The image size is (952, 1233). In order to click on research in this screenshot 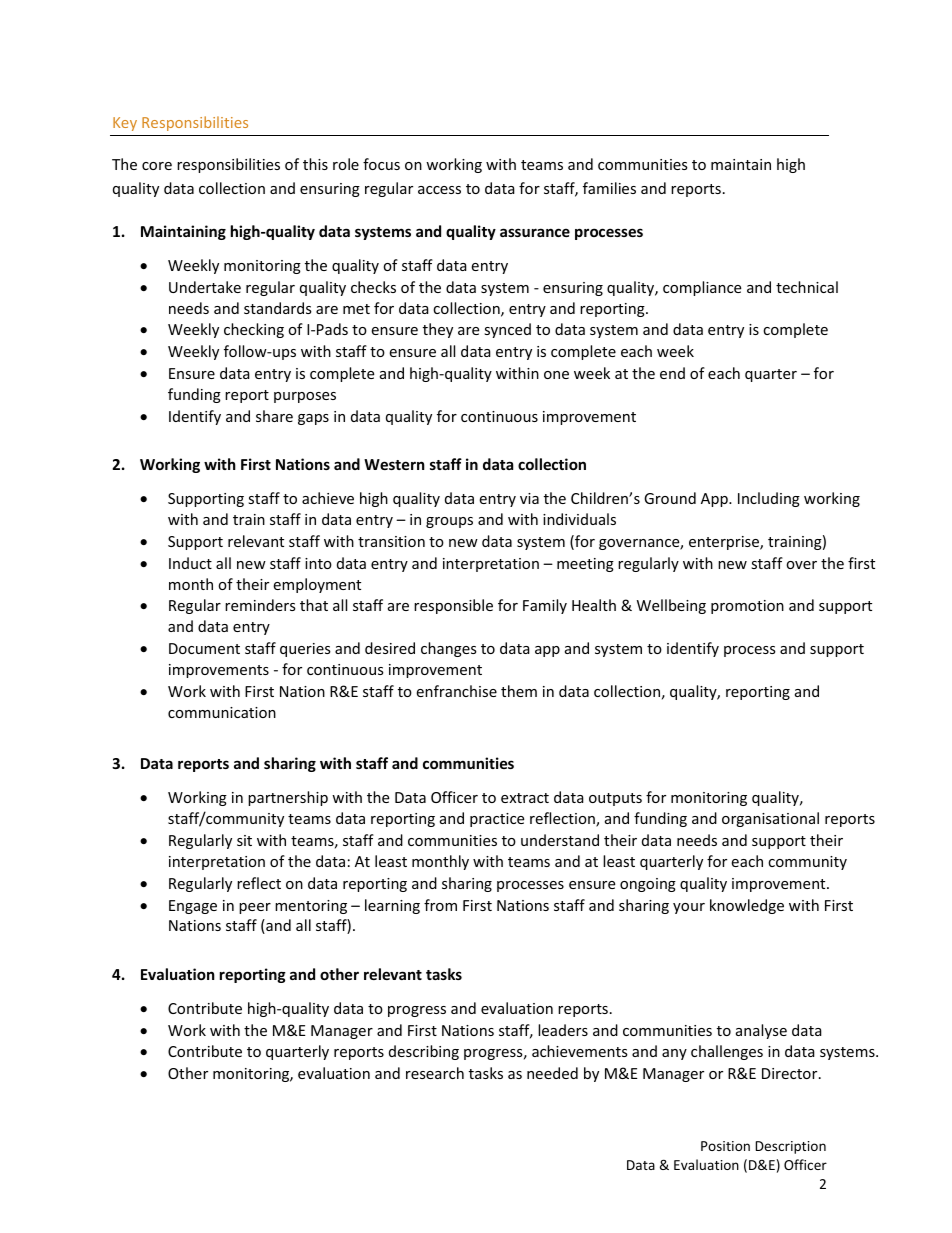, I will do `click(435, 1073)`.
